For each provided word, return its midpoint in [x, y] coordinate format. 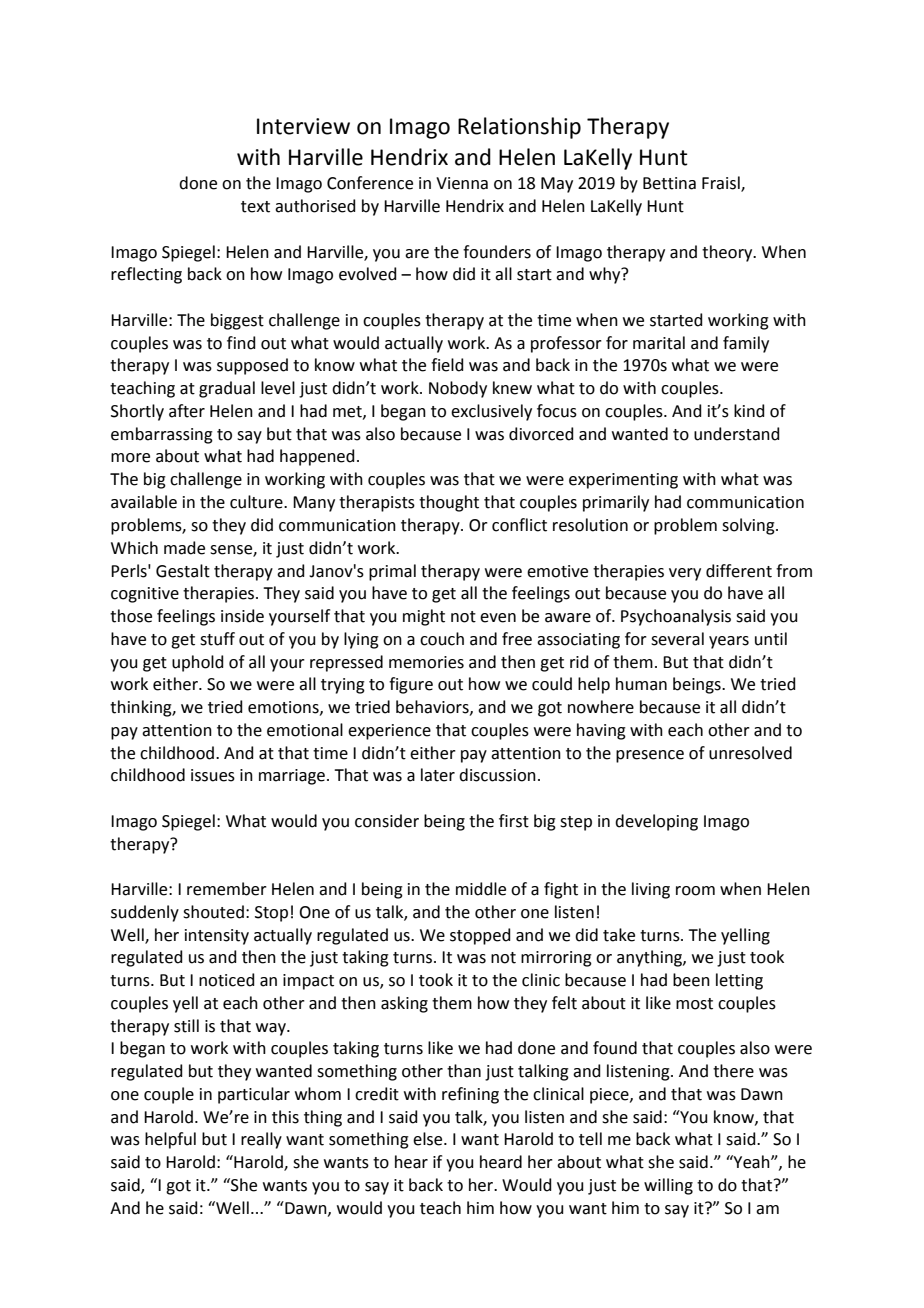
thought [449, 503]
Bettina [669, 183]
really [261, 1140]
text [255, 207]
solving [749, 526]
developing [656, 822]
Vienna [462, 183]
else [429, 1139]
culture [257, 502]
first [514, 821]
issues [213, 775]
